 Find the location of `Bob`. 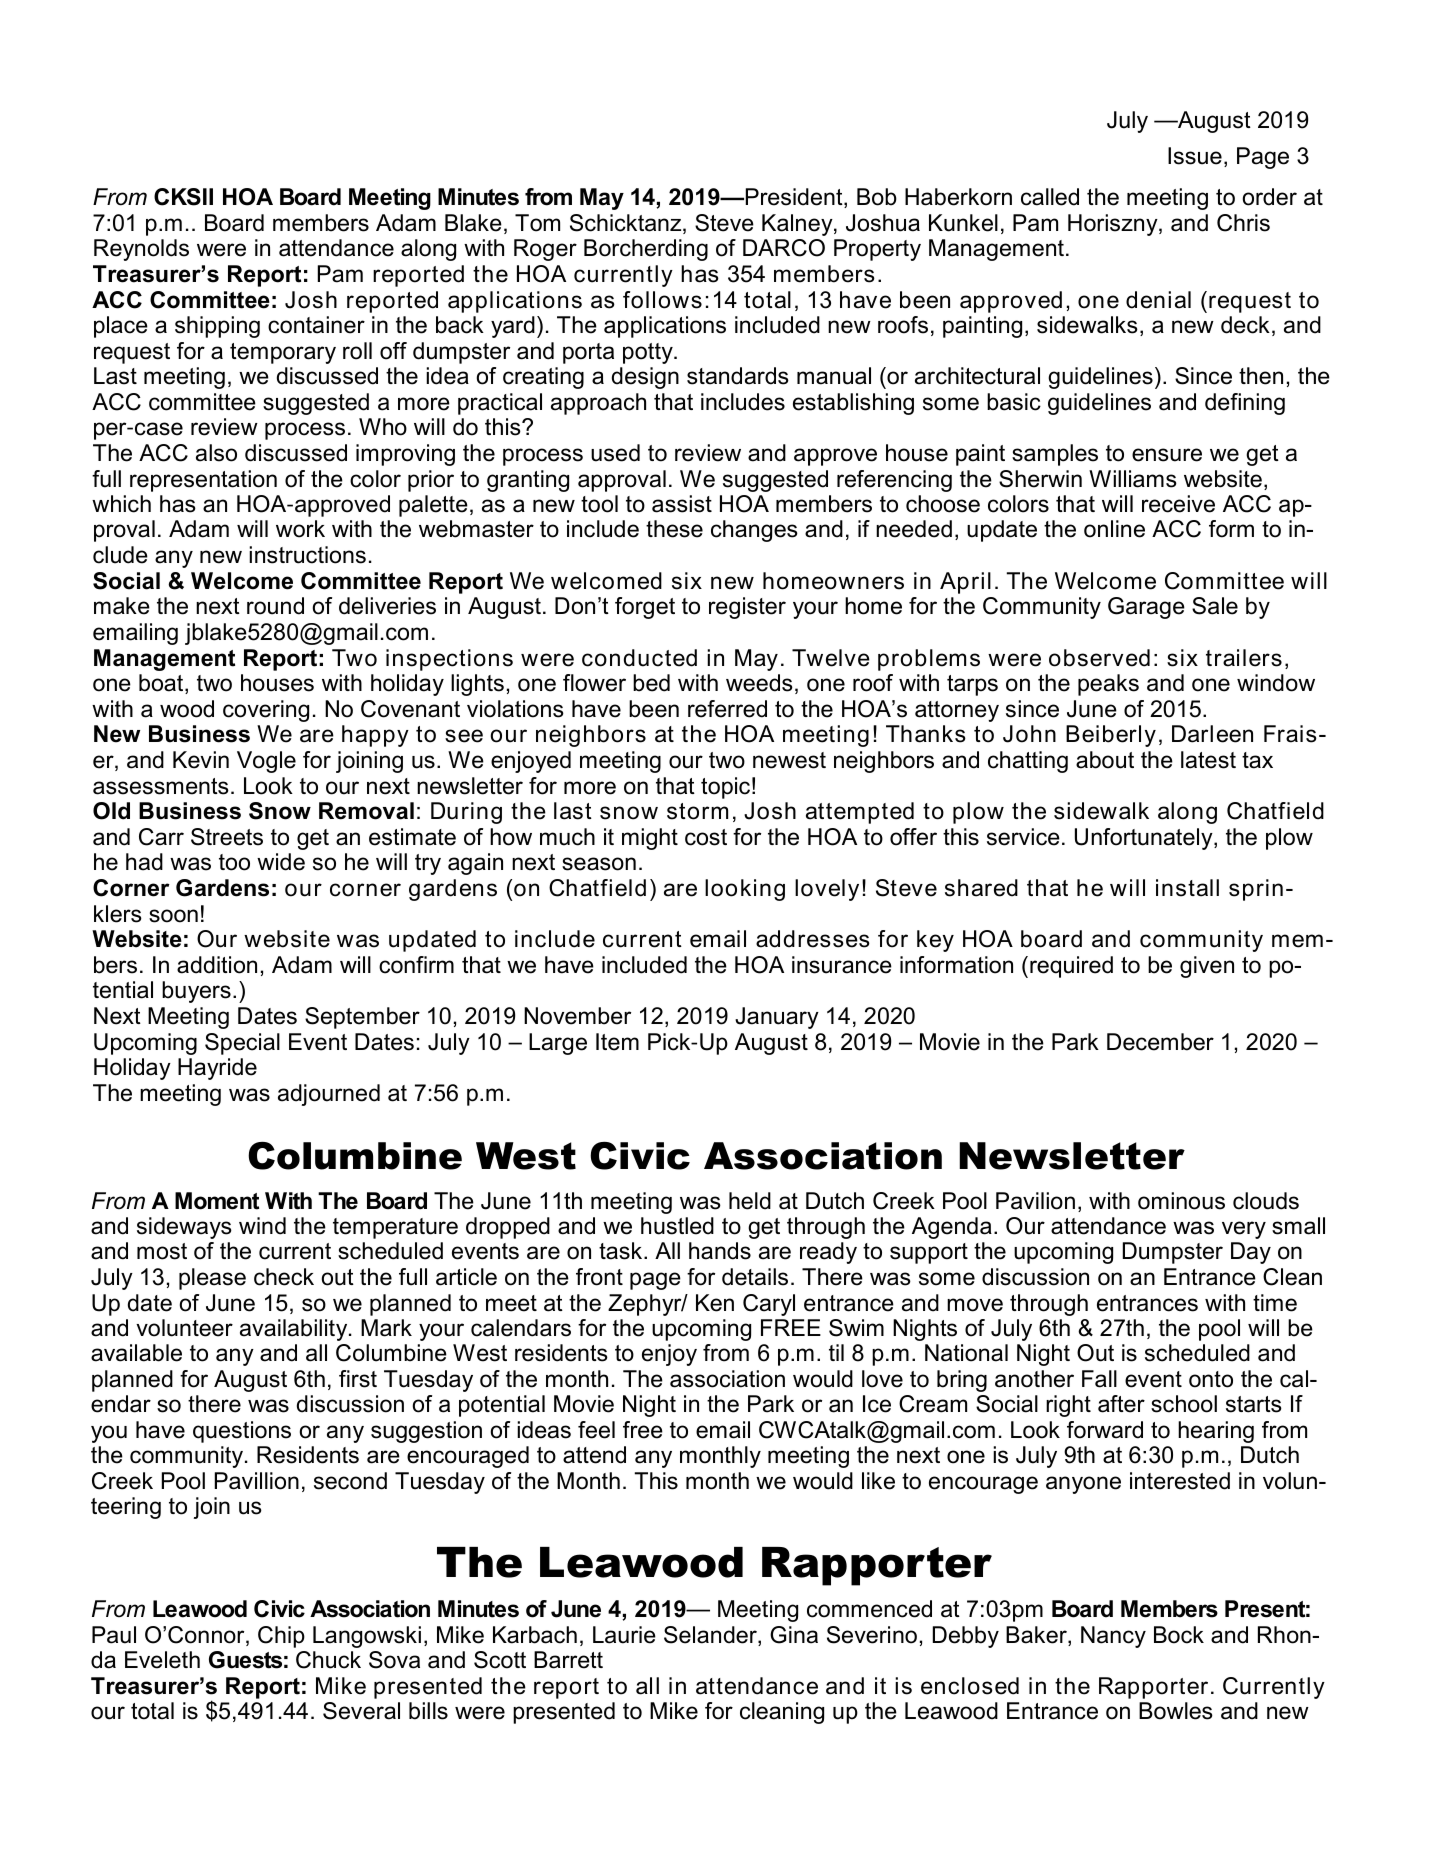

Bob is located at coordinates (877, 197).
